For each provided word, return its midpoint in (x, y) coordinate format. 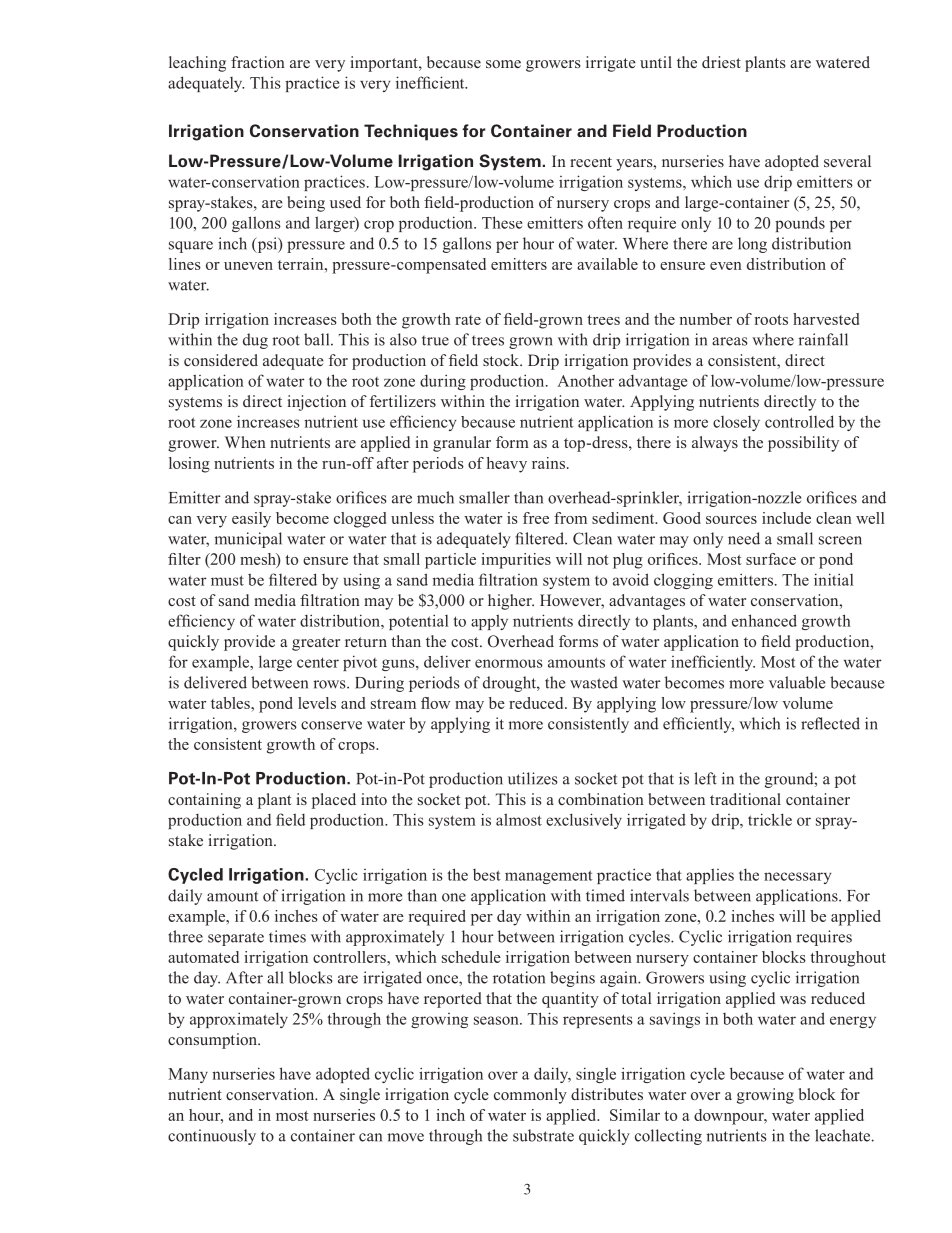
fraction (258, 62)
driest (721, 62)
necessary (797, 878)
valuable (797, 682)
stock (502, 360)
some (503, 64)
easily (251, 520)
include (786, 518)
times (287, 936)
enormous (509, 663)
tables (231, 703)
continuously (212, 1137)
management (549, 877)
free (536, 518)
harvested (826, 319)
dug (255, 341)
